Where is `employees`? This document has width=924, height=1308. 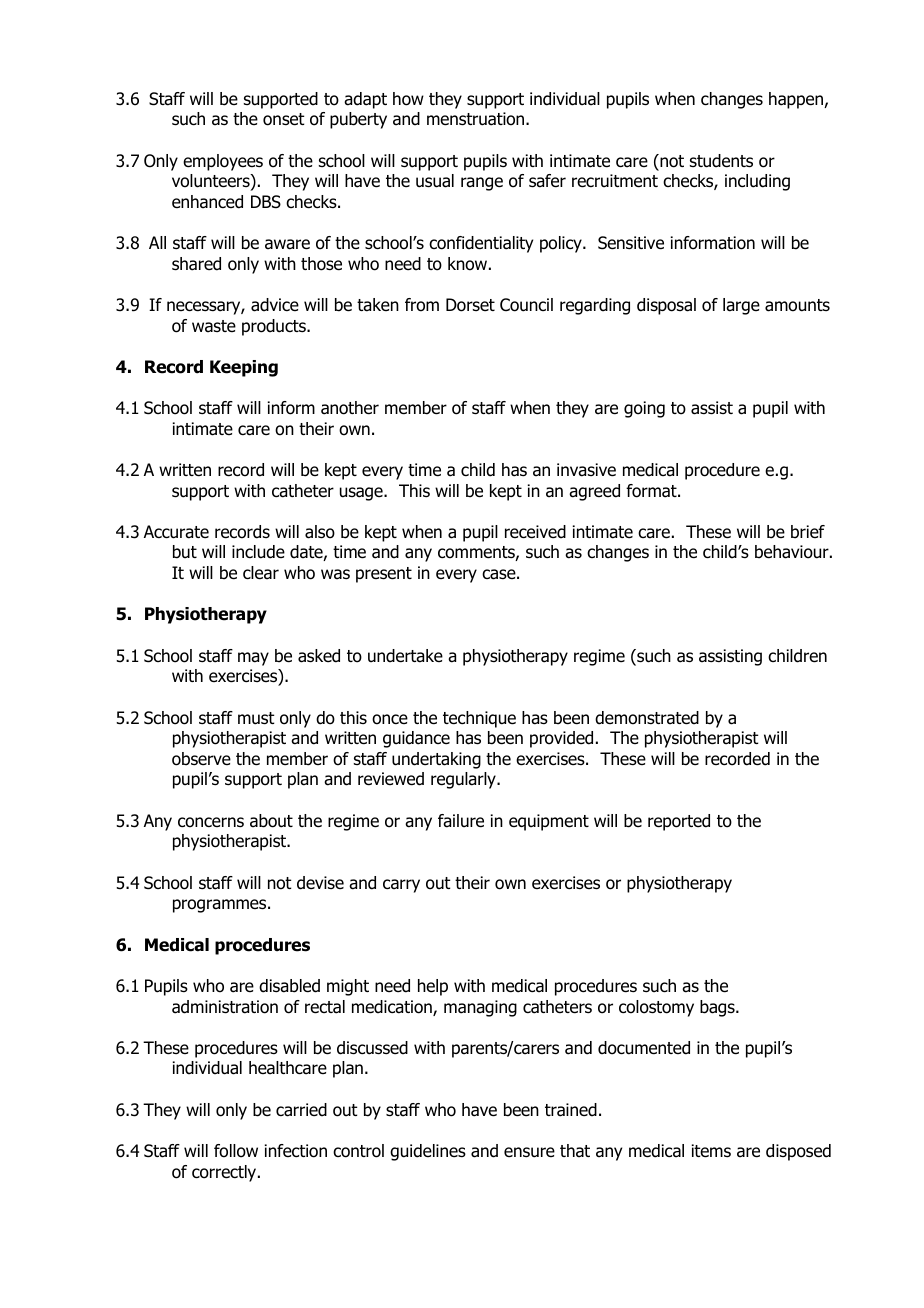
employees is located at coordinates (223, 162).
